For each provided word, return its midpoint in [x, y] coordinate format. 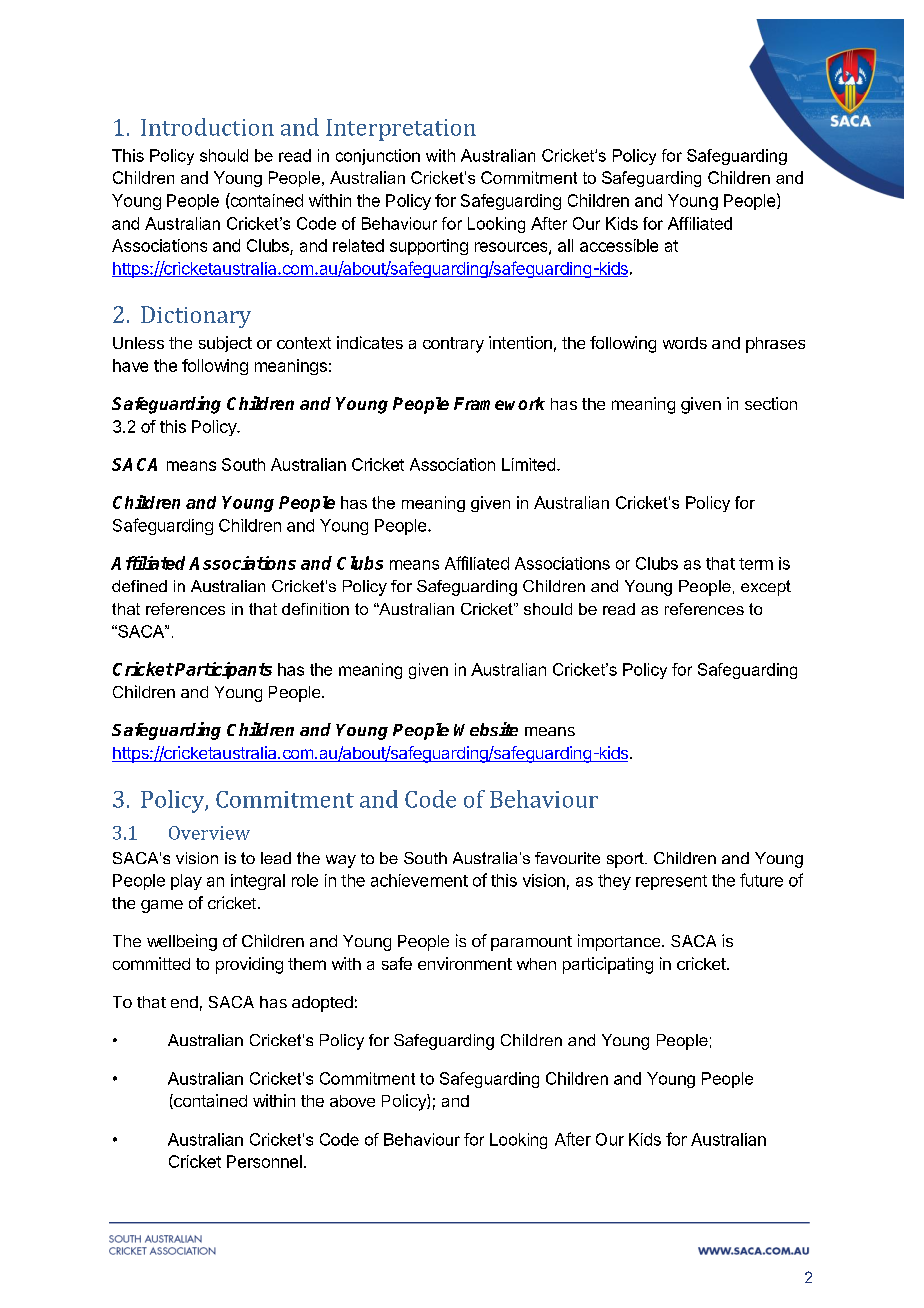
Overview [209, 833]
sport [626, 860]
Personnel [264, 1161]
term [756, 564]
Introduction [207, 127]
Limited [528, 464]
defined [139, 586]
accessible [619, 245]
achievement [419, 880]
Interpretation [401, 130]
